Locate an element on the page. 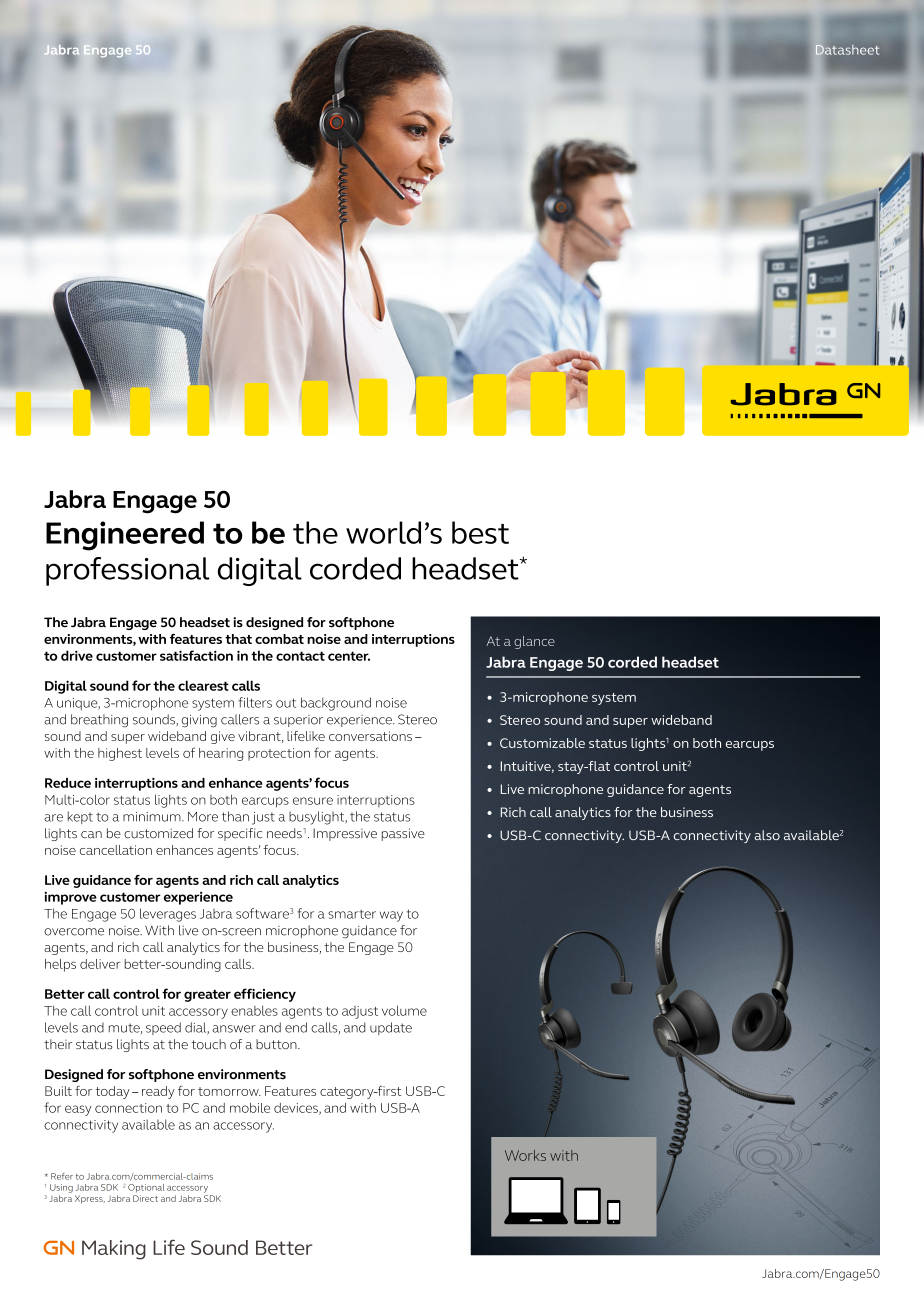 The width and height of the page is (924, 1308). Engineered is located at coordinates (125, 536).
